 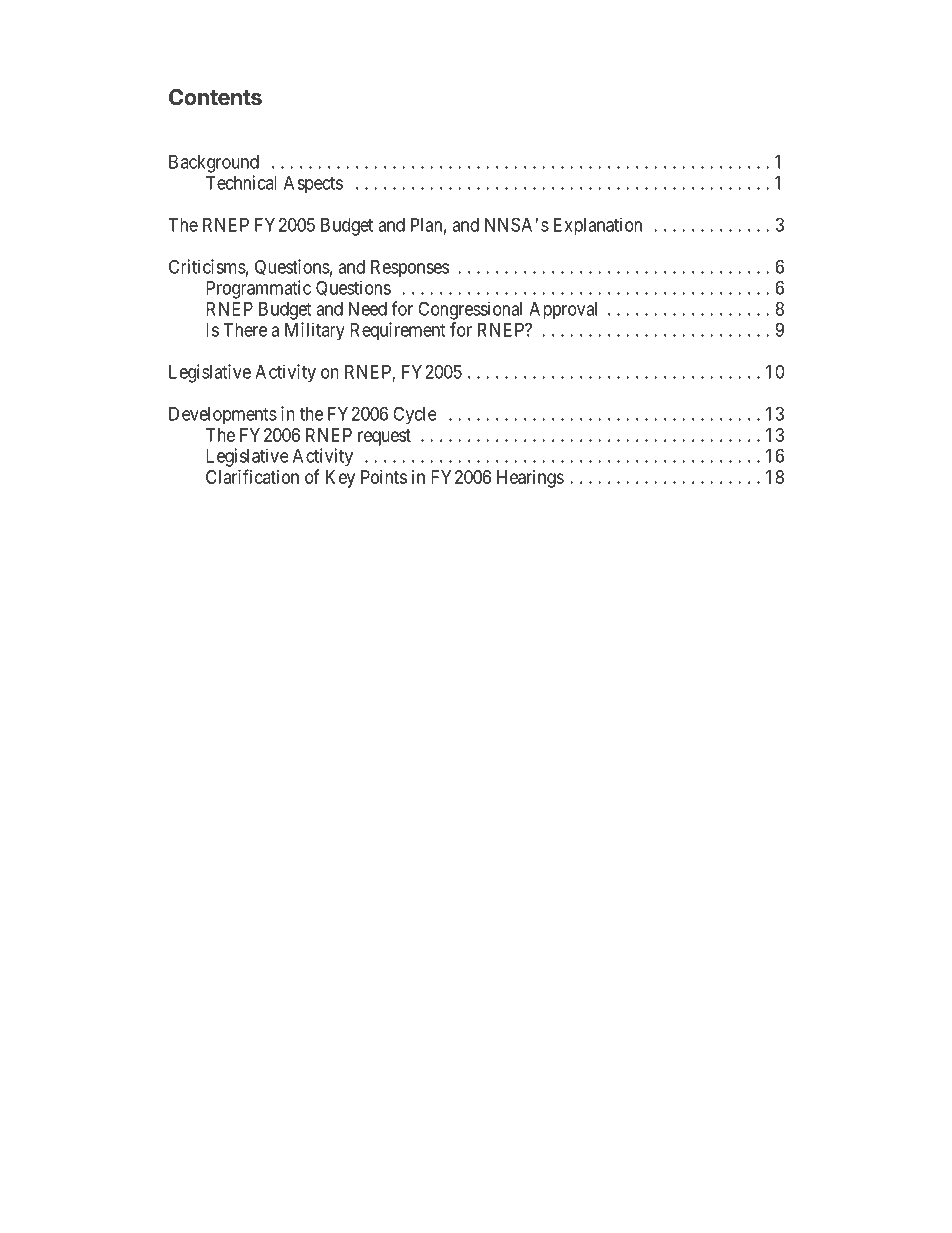 What do you see at coordinates (563, 311) in the screenshot?
I see `Approval` at bounding box center [563, 311].
